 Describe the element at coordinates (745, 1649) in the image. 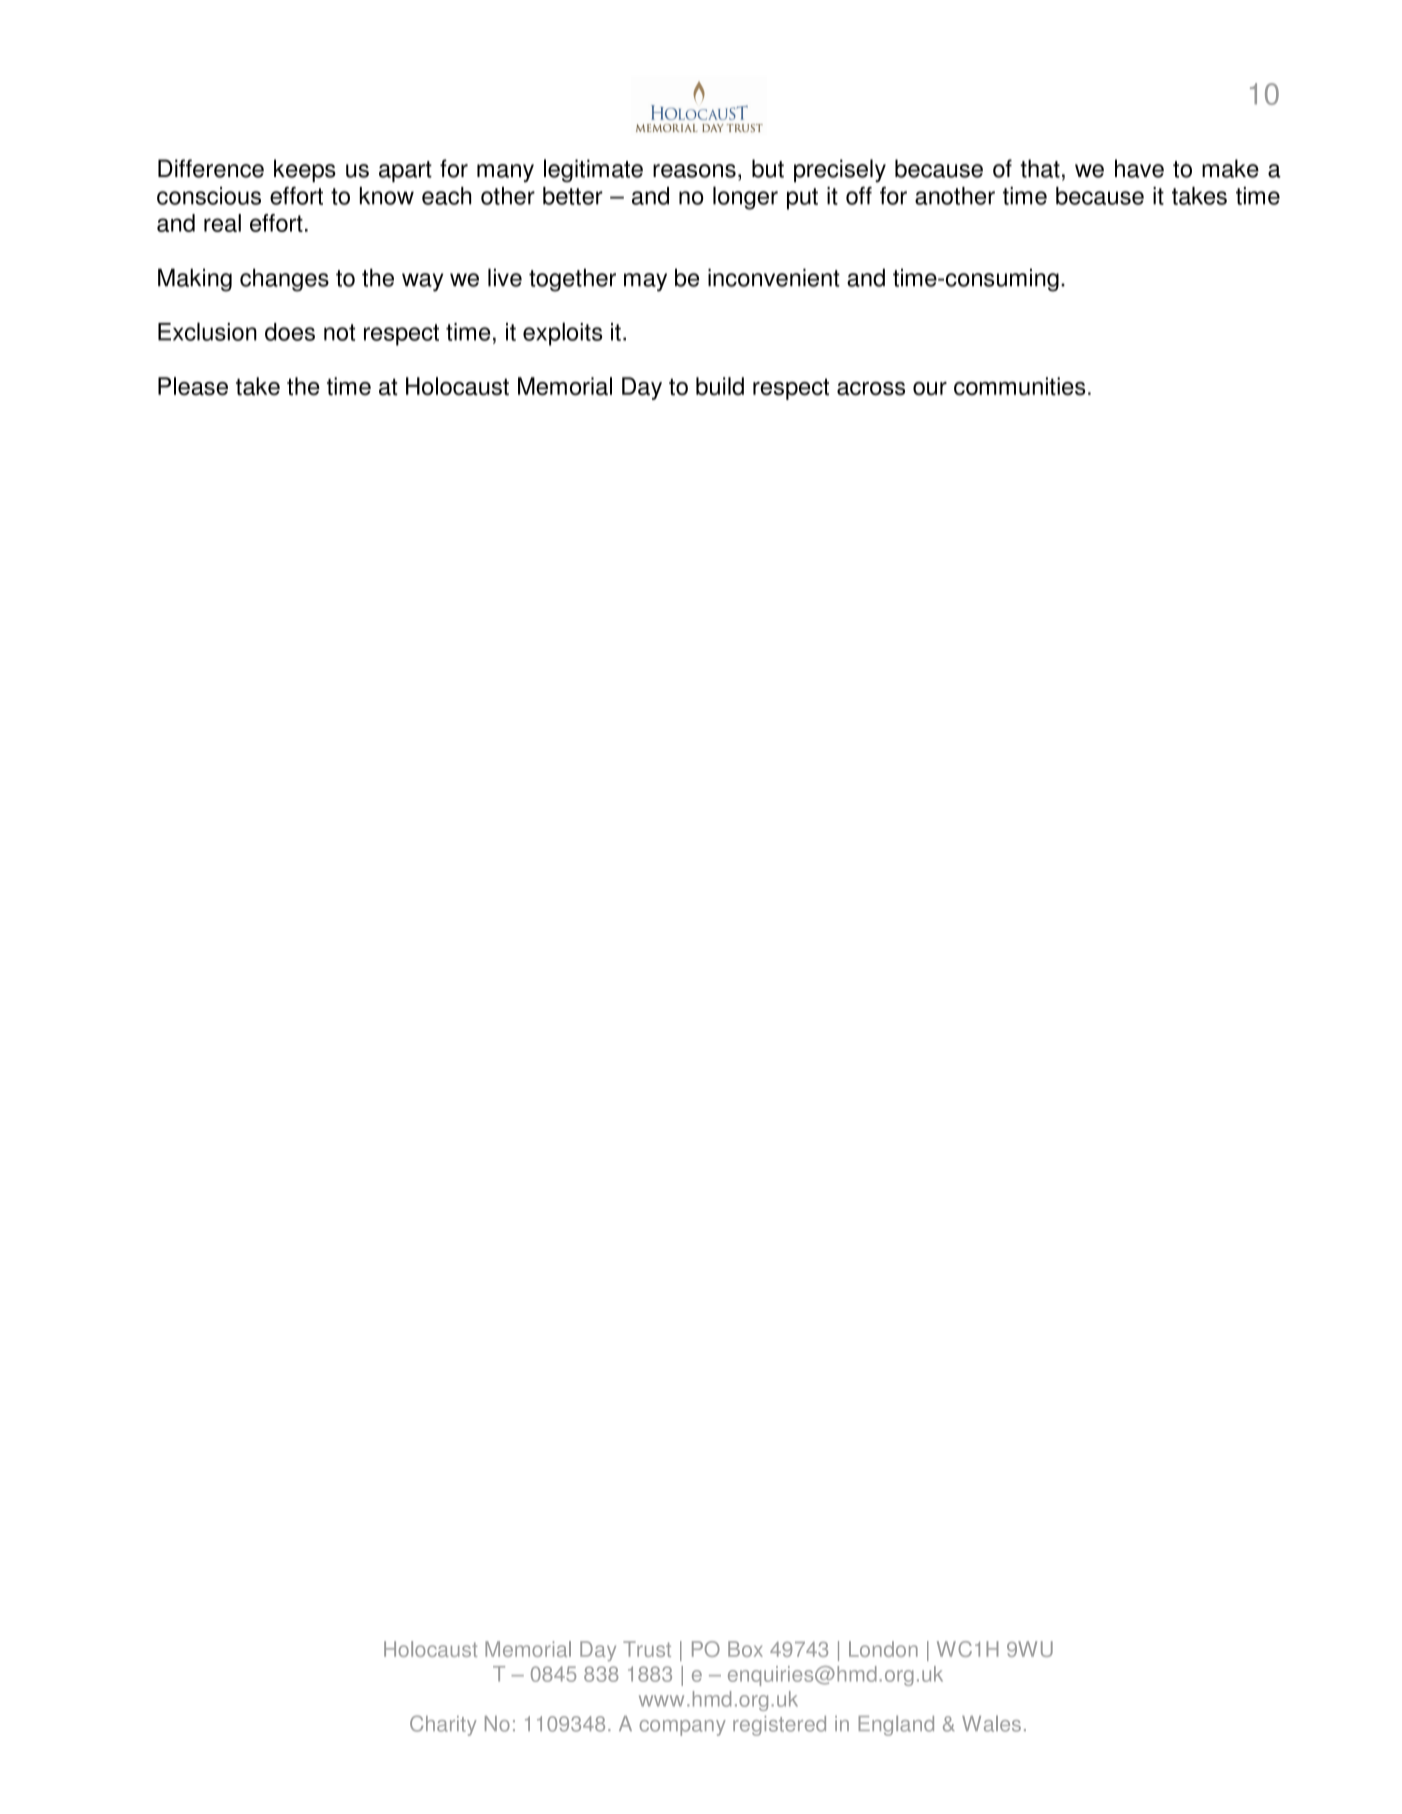

I see `Box` at that location.
